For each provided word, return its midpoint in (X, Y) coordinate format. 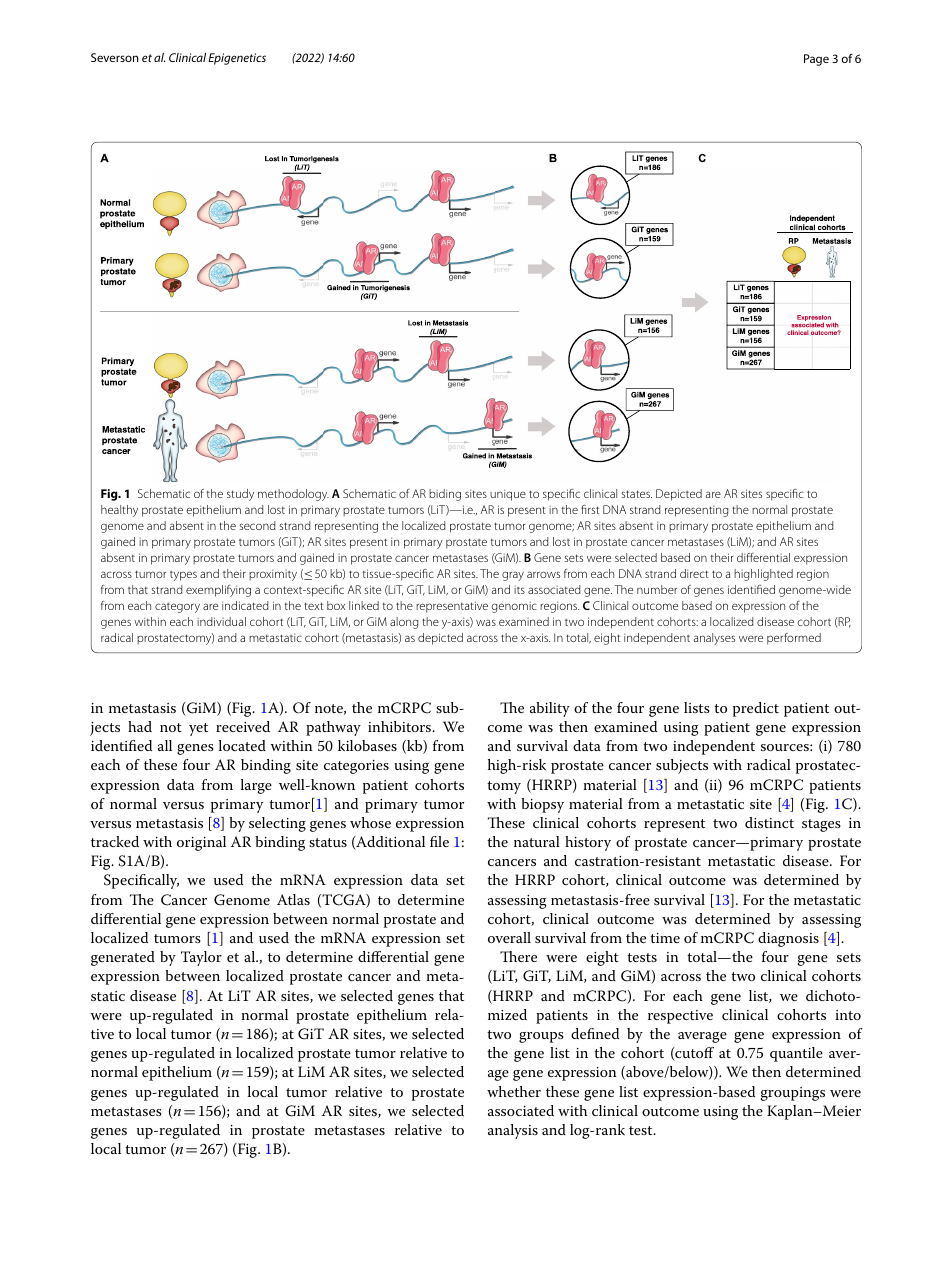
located (242, 745)
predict (756, 709)
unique (508, 495)
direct (694, 573)
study (240, 495)
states (637, 494)
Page (816, 60)
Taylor (201, 958)
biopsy (542, 805)
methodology (293, 495)
